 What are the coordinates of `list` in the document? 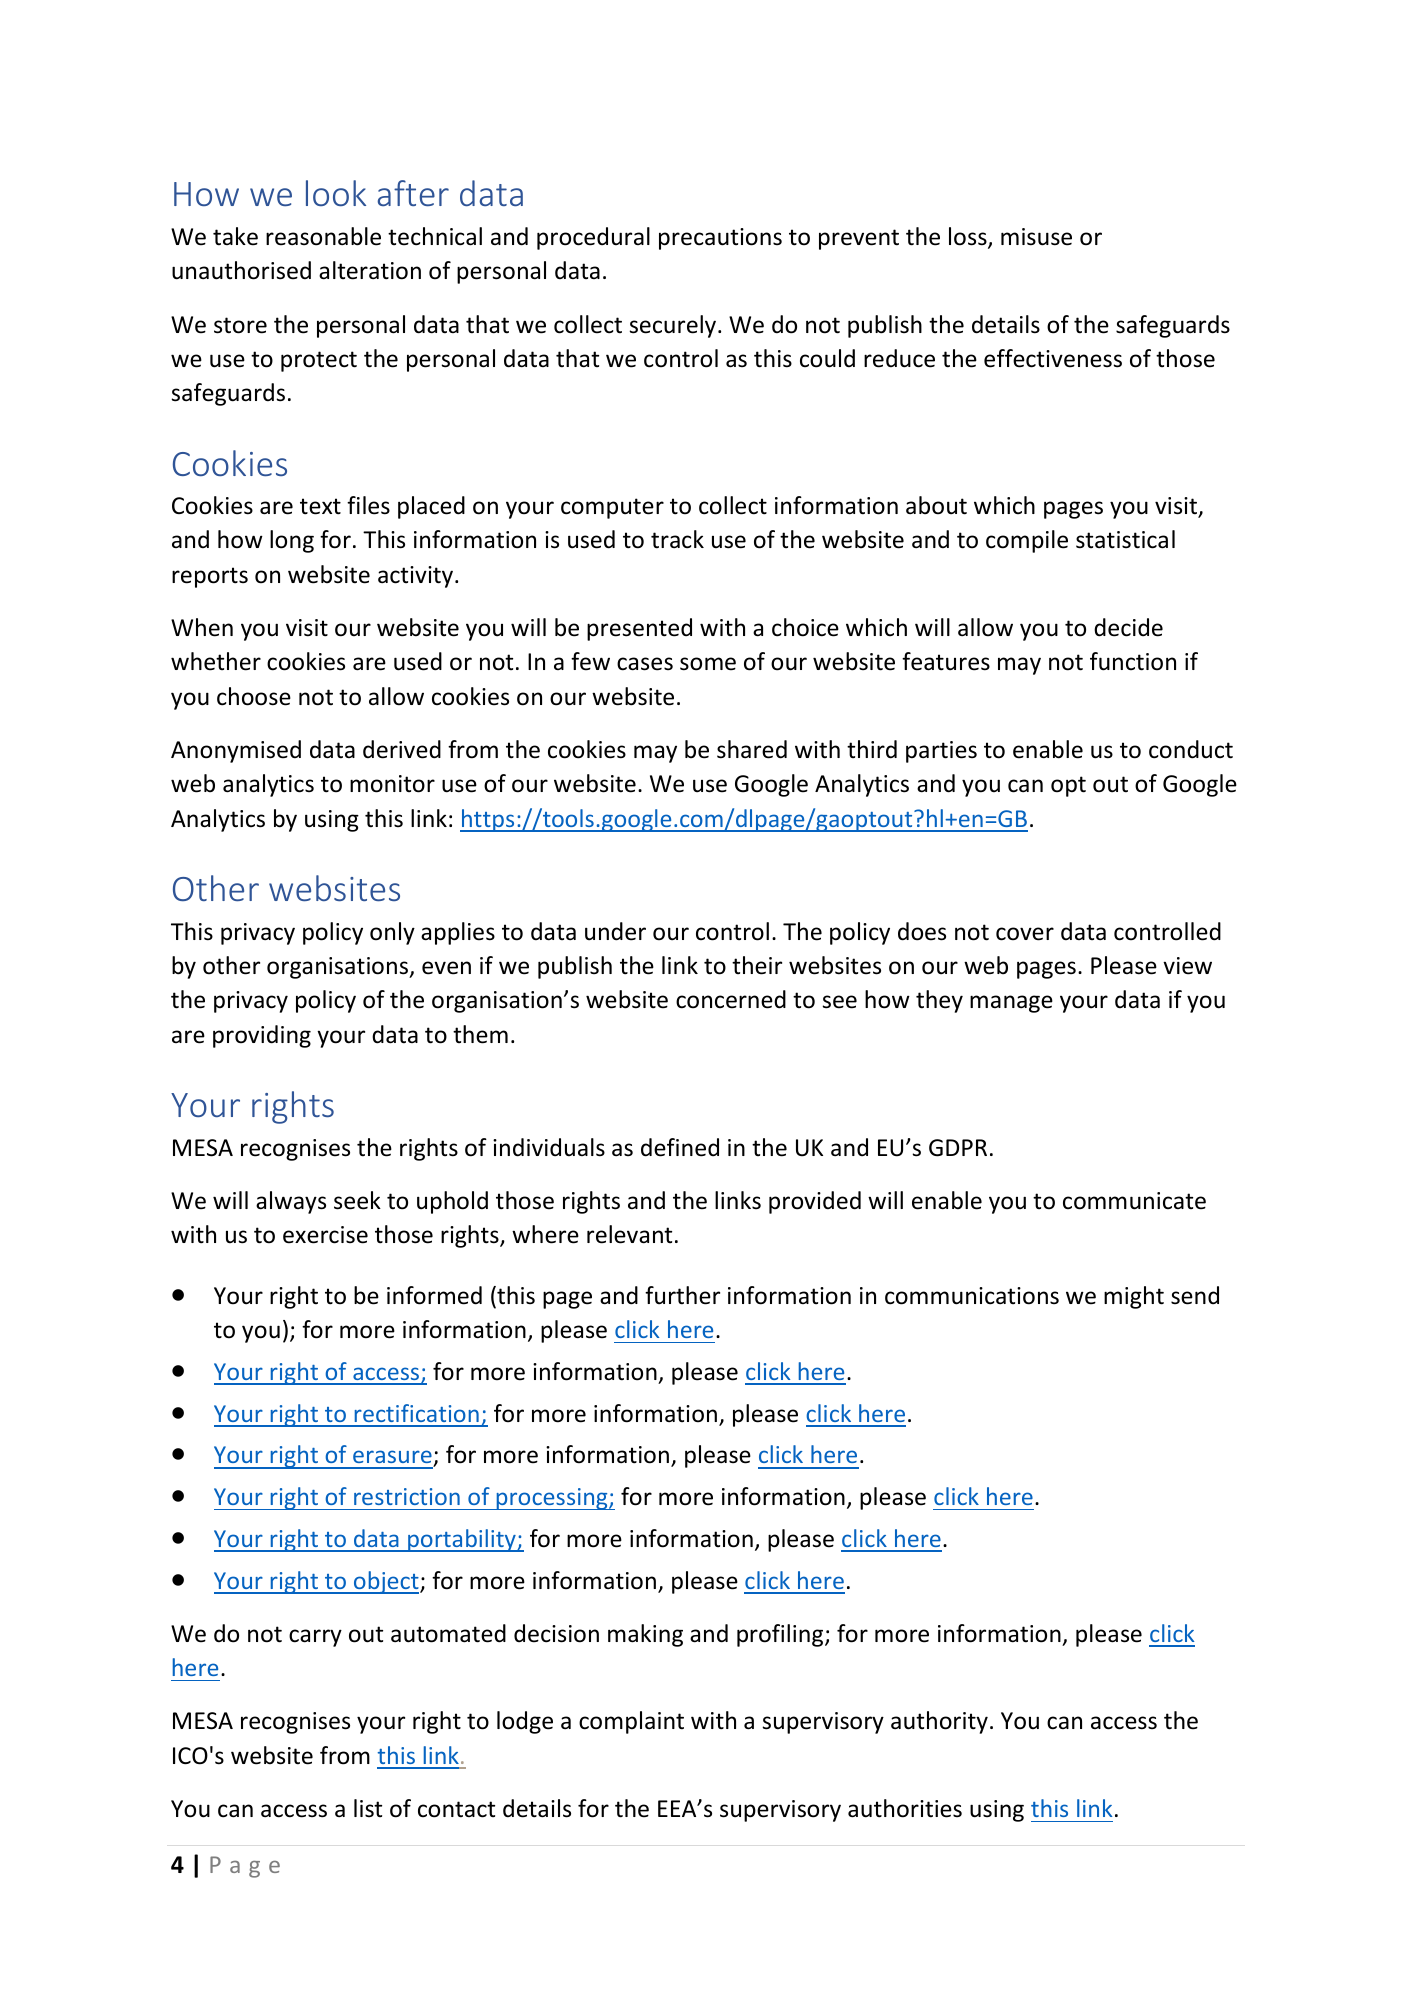 It's located at (368, 1808).
